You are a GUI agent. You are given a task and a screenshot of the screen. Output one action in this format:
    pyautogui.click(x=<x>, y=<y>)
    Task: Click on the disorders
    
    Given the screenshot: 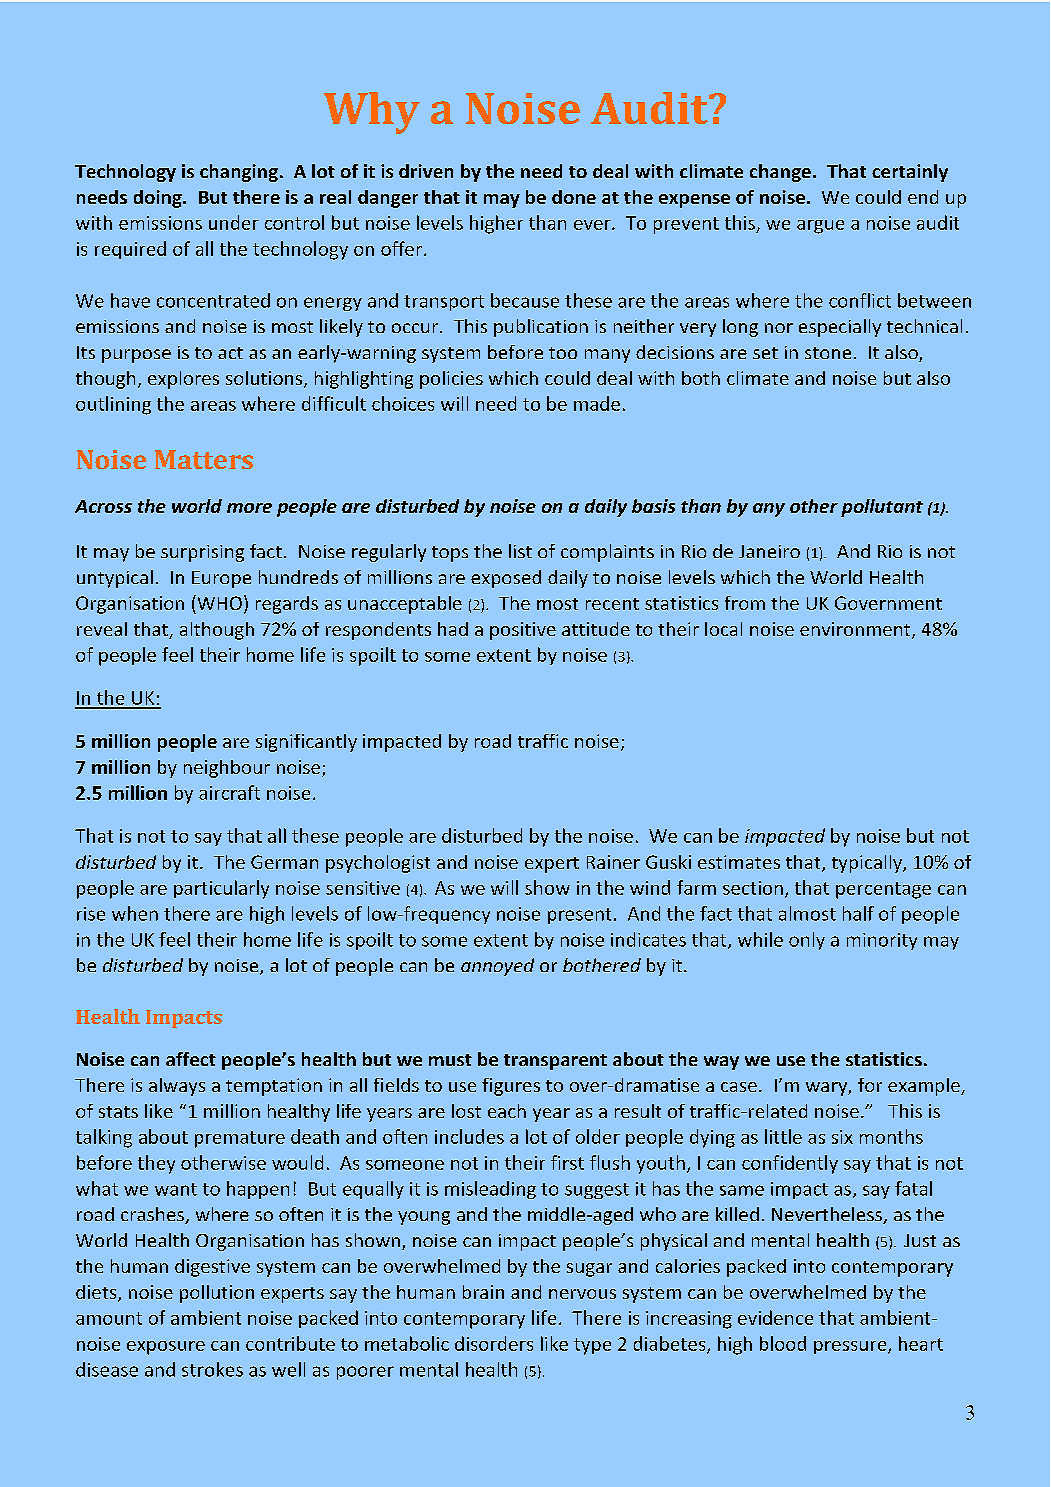 What is the action you would take?
    pyautogui.click(x=494, y=1343)
